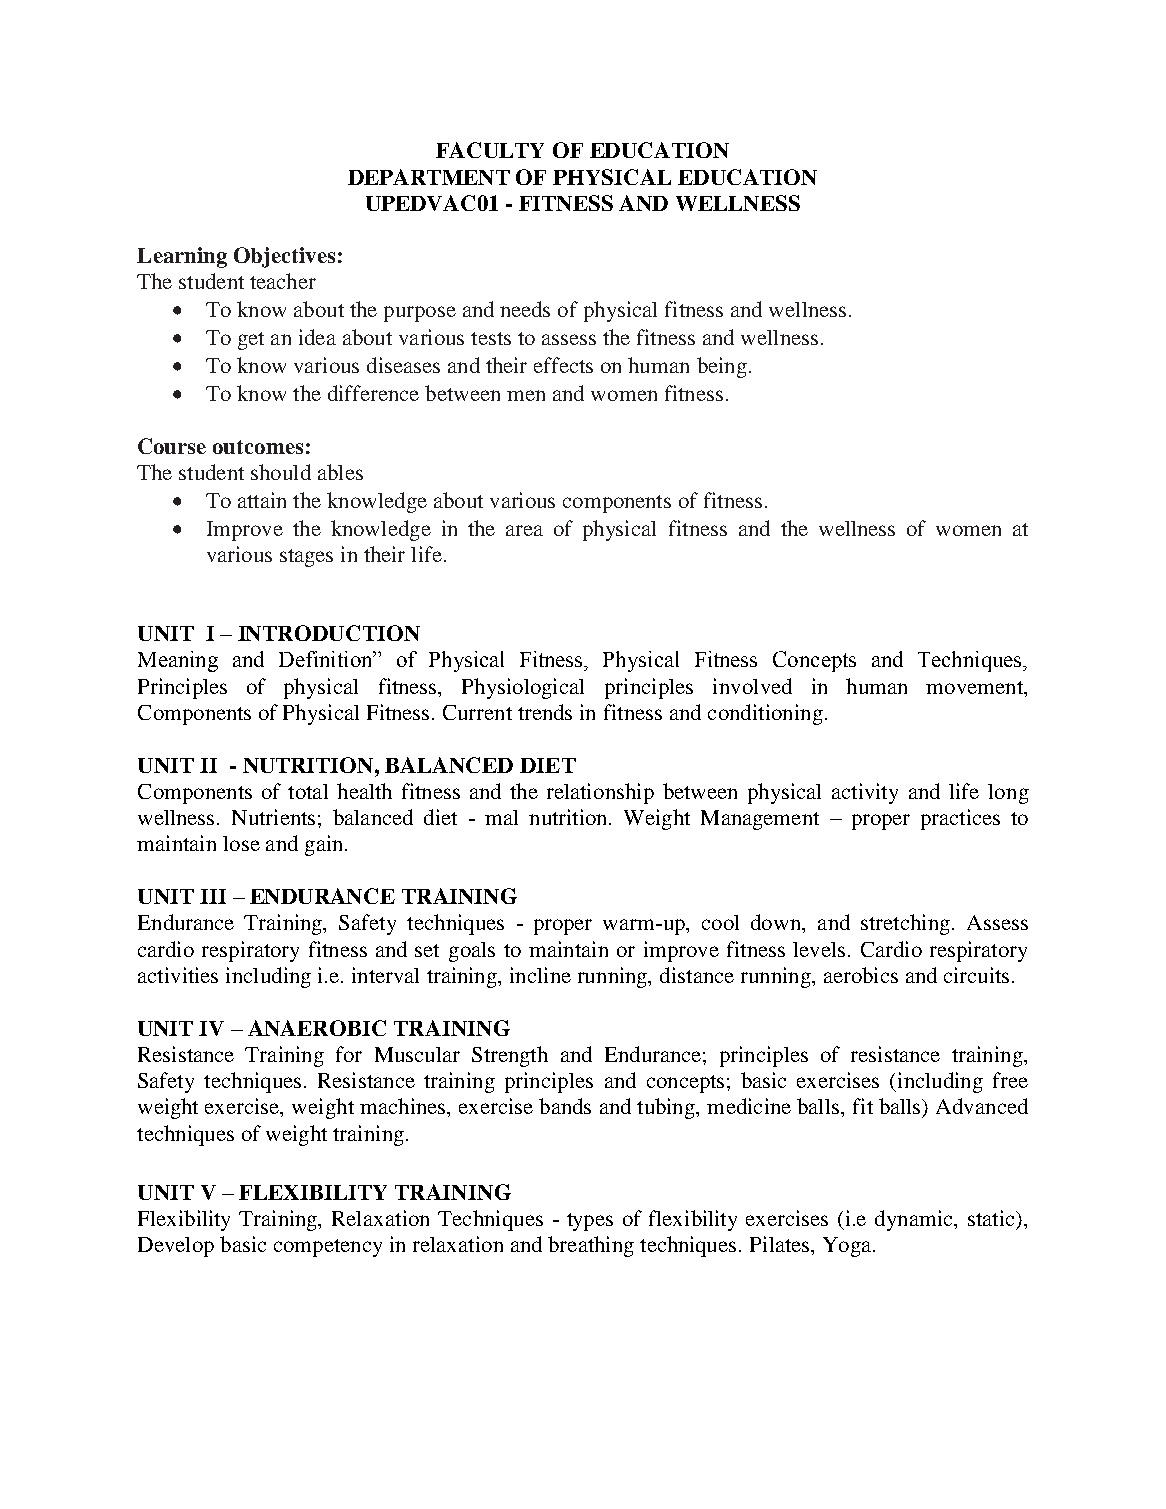 The height and width of the image is (1509, 1166). What do you see at coordinates (976, 687) in the image?
I see `movement` at bounding box center [976, 687].
